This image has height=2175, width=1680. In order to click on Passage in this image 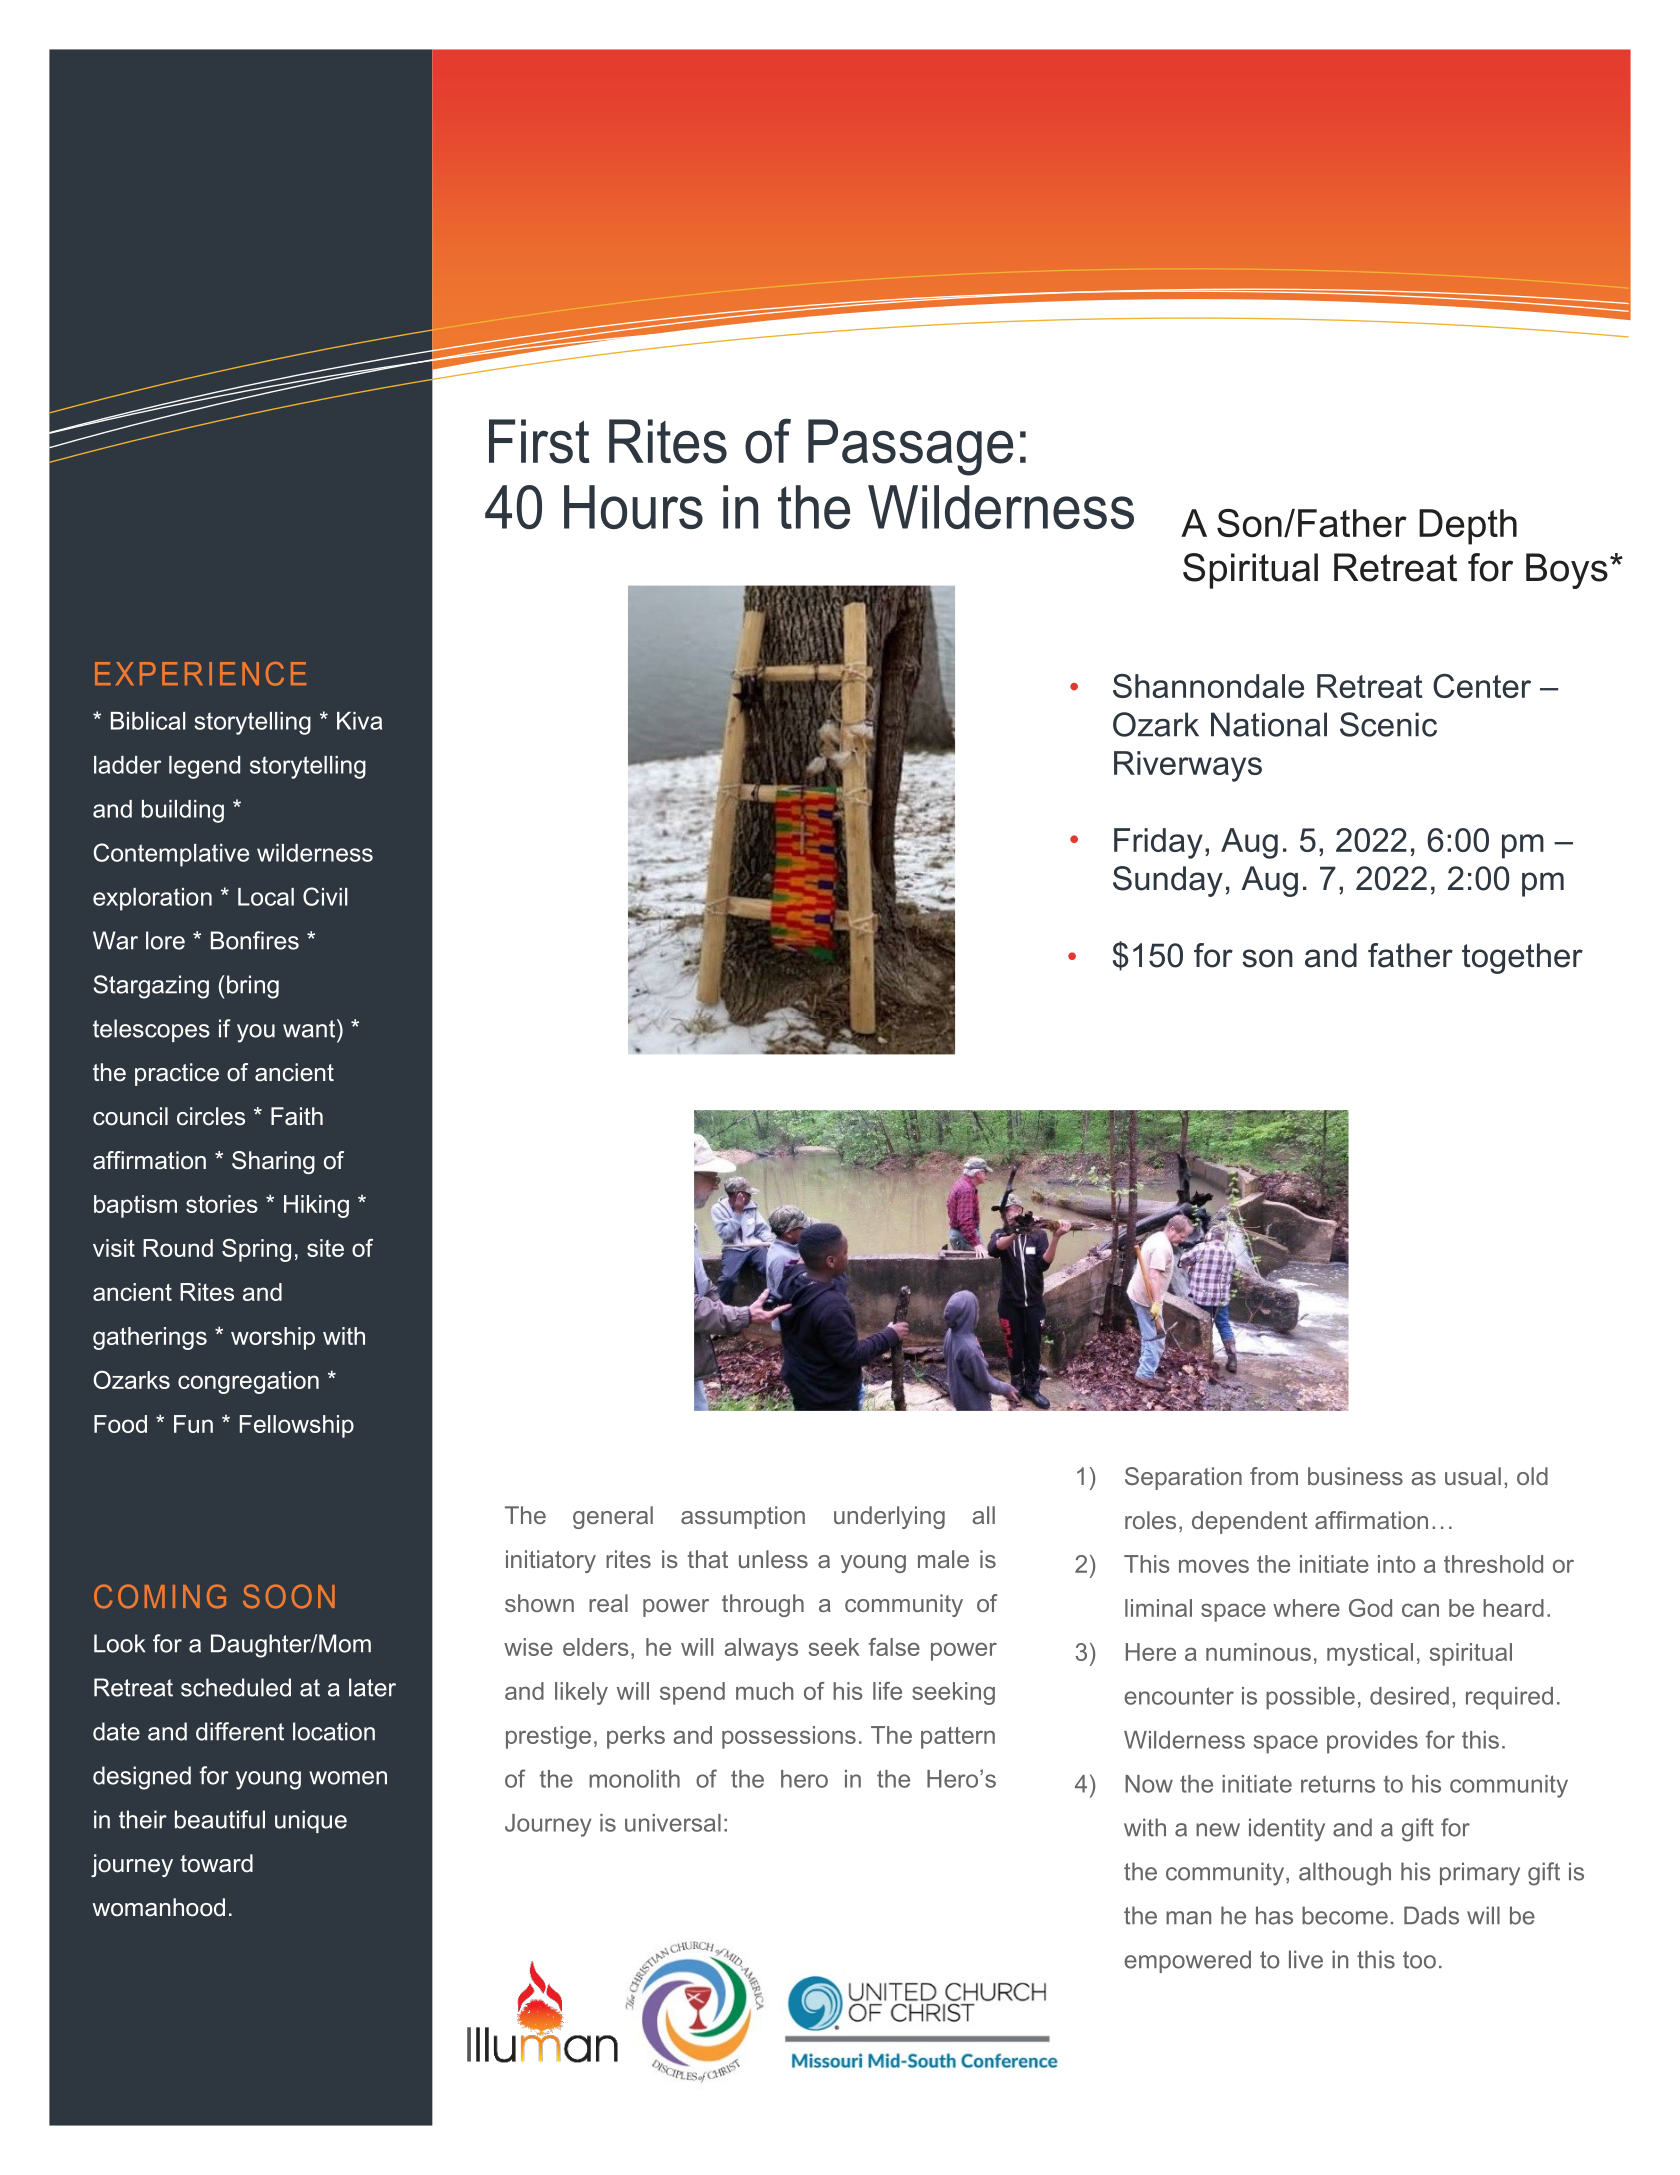, I will do `click(910, 447)`.
